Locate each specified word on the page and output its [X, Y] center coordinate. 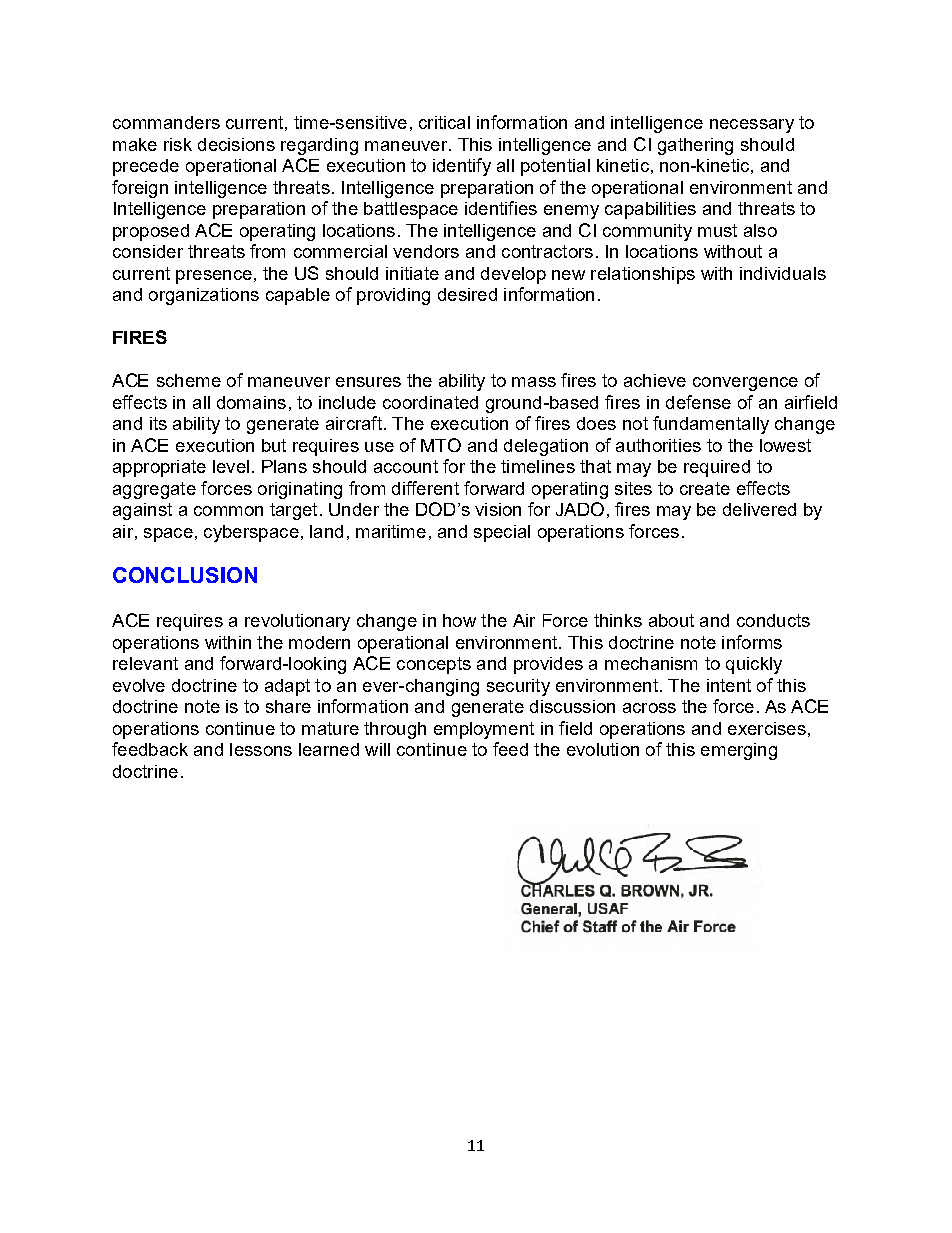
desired [467, 294]
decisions [236, 144]
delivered [759, 509]
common [228, 511]
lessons [261, 749]
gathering [695, 146]
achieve [655, 380]
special [502, 533]
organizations [204, 296]
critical [444, 122]
